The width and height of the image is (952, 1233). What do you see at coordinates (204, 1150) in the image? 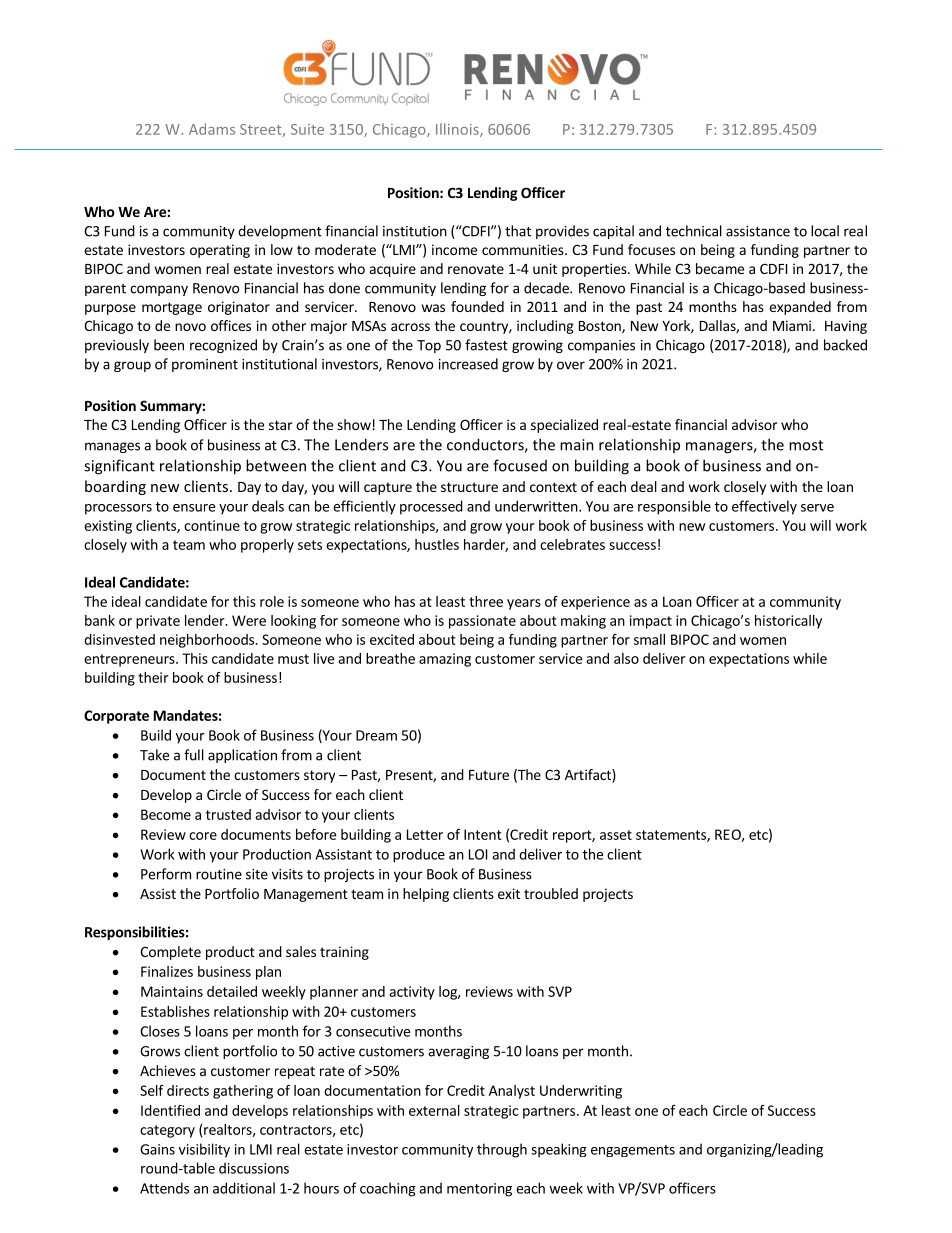
I see `visibility` at bounding box center [204, 1150].
